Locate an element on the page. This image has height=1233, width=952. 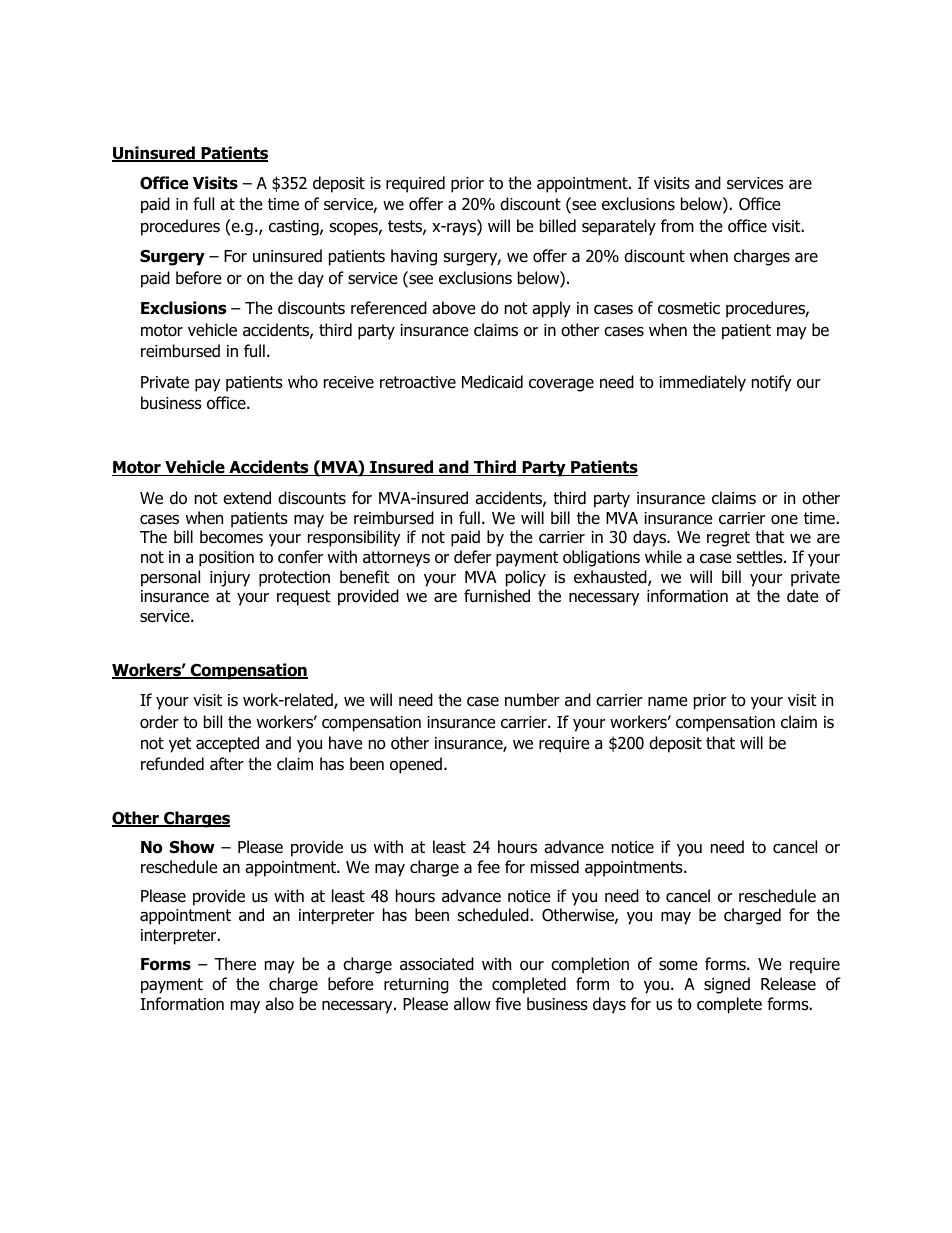
allow is located at coordinates (472, 1004).
